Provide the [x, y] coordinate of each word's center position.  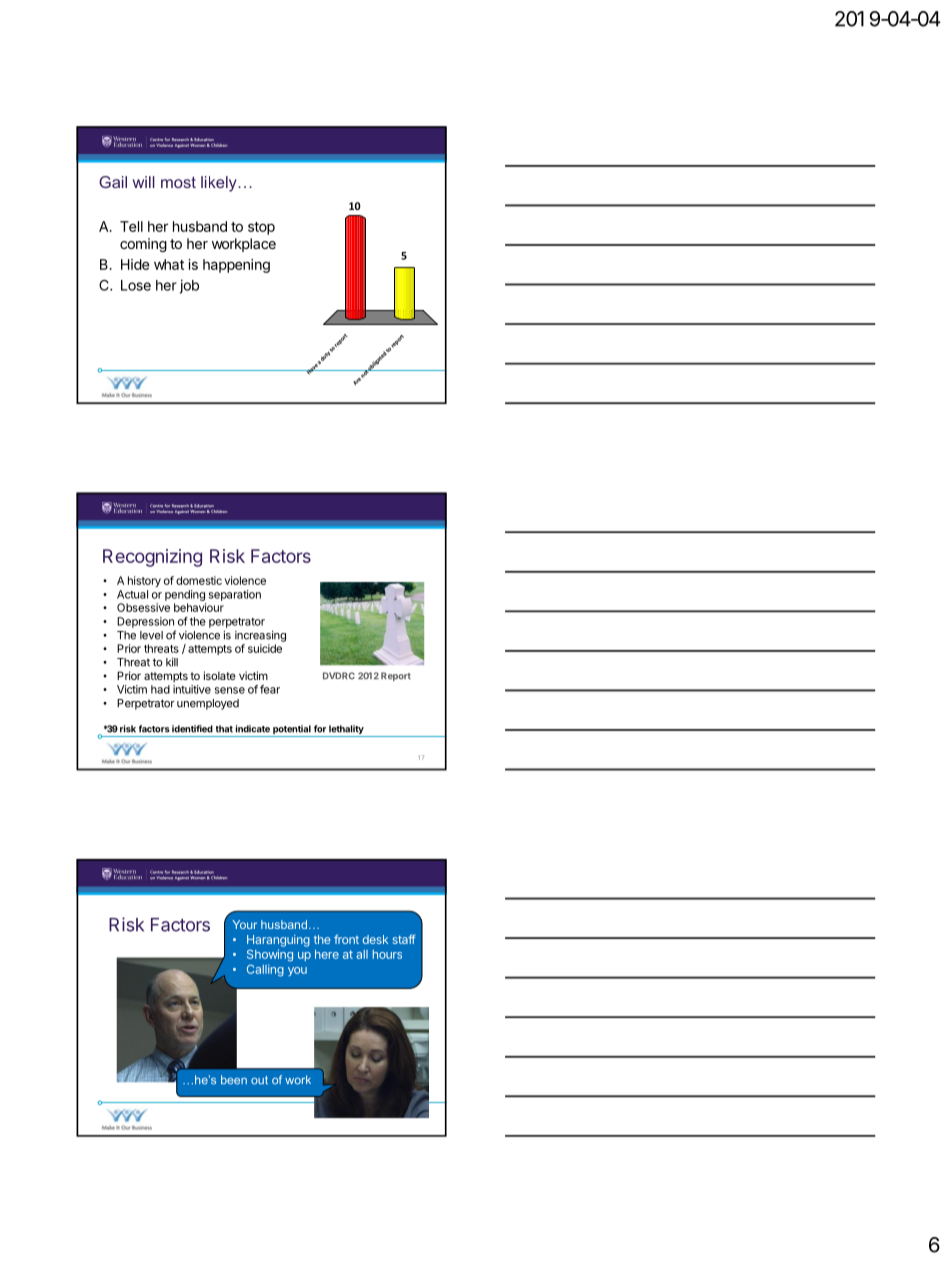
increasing [260, 636]
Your [244, 924]
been [234, 1080]
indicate [253, 729]
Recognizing [152, 558]
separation [235, 595]
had [160, 689]
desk [375, 939]
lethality [346, 731]
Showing [270, 955]
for [320, 729]
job [189, 286]
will [144, 182]
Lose [136, 285]
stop [261, 228]
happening [236, 266]
